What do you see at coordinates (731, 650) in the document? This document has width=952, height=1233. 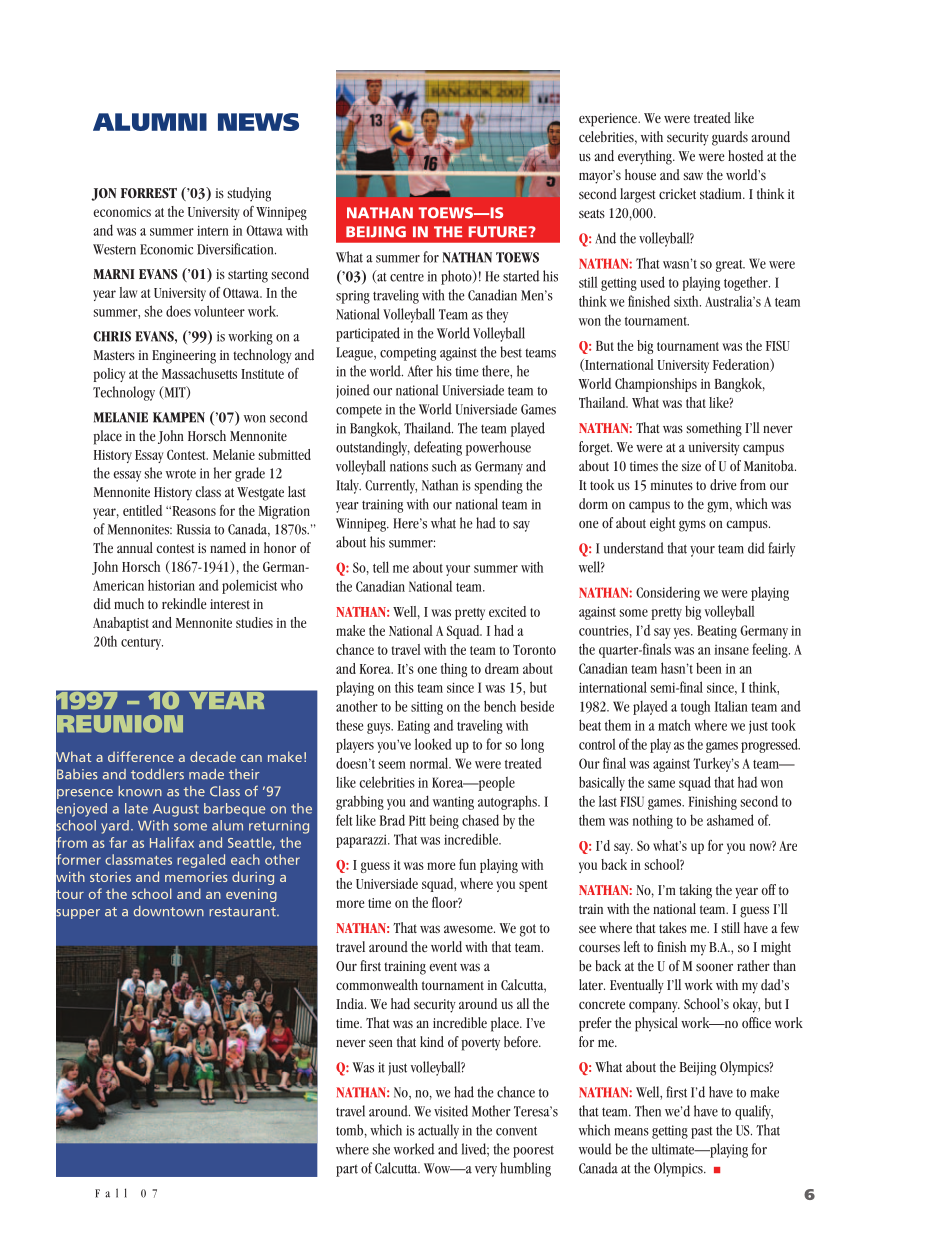 I see `insane` at bounding box center [731, 650].
